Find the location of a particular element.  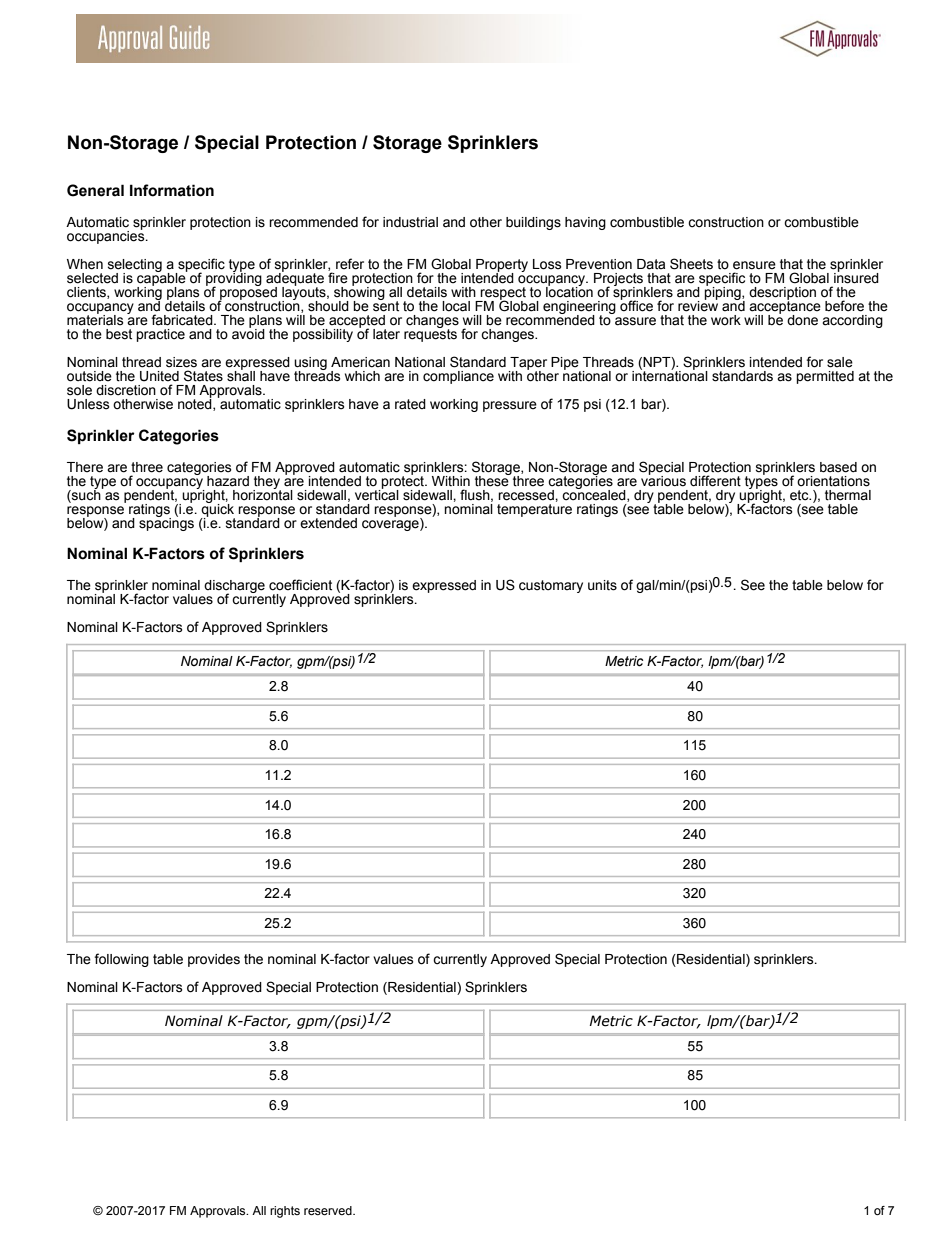

discharge is located at coordinates (234, 587).
